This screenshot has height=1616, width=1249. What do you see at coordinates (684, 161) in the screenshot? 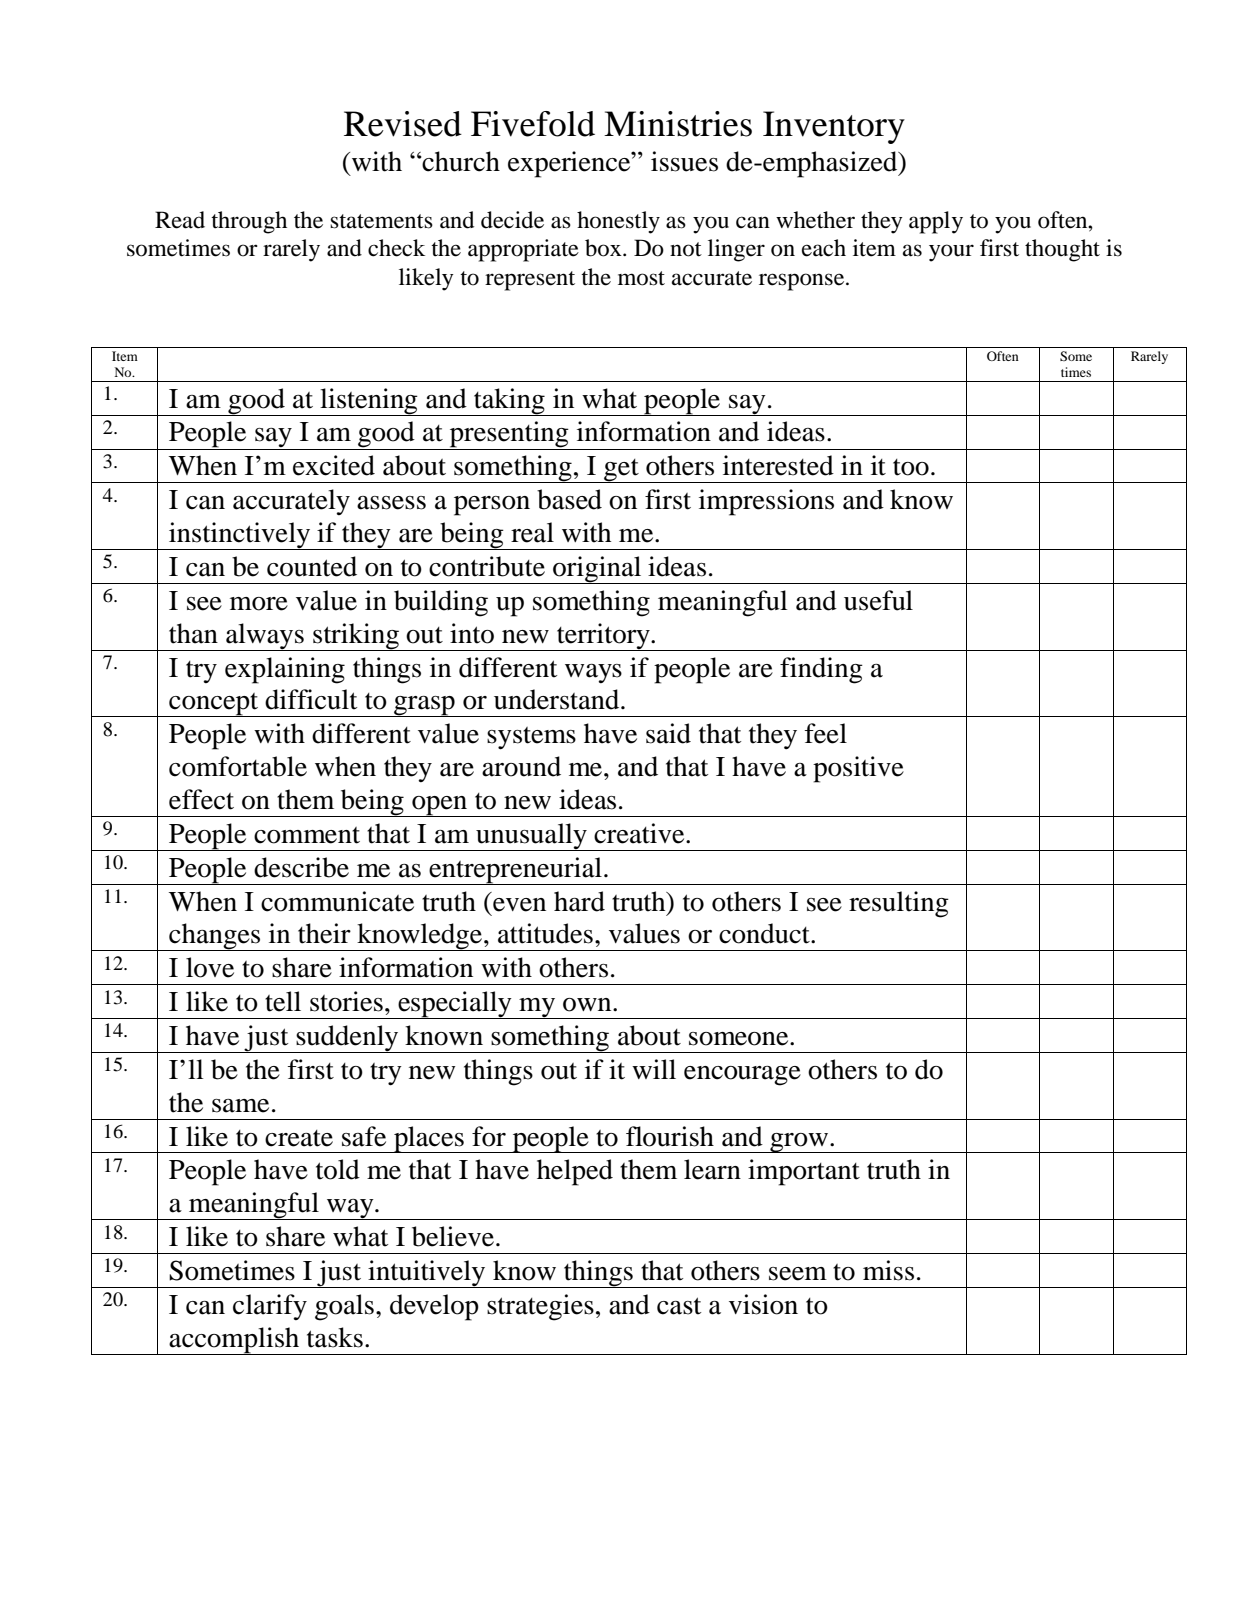
I see `issues` at bounding box center [684, 161].
